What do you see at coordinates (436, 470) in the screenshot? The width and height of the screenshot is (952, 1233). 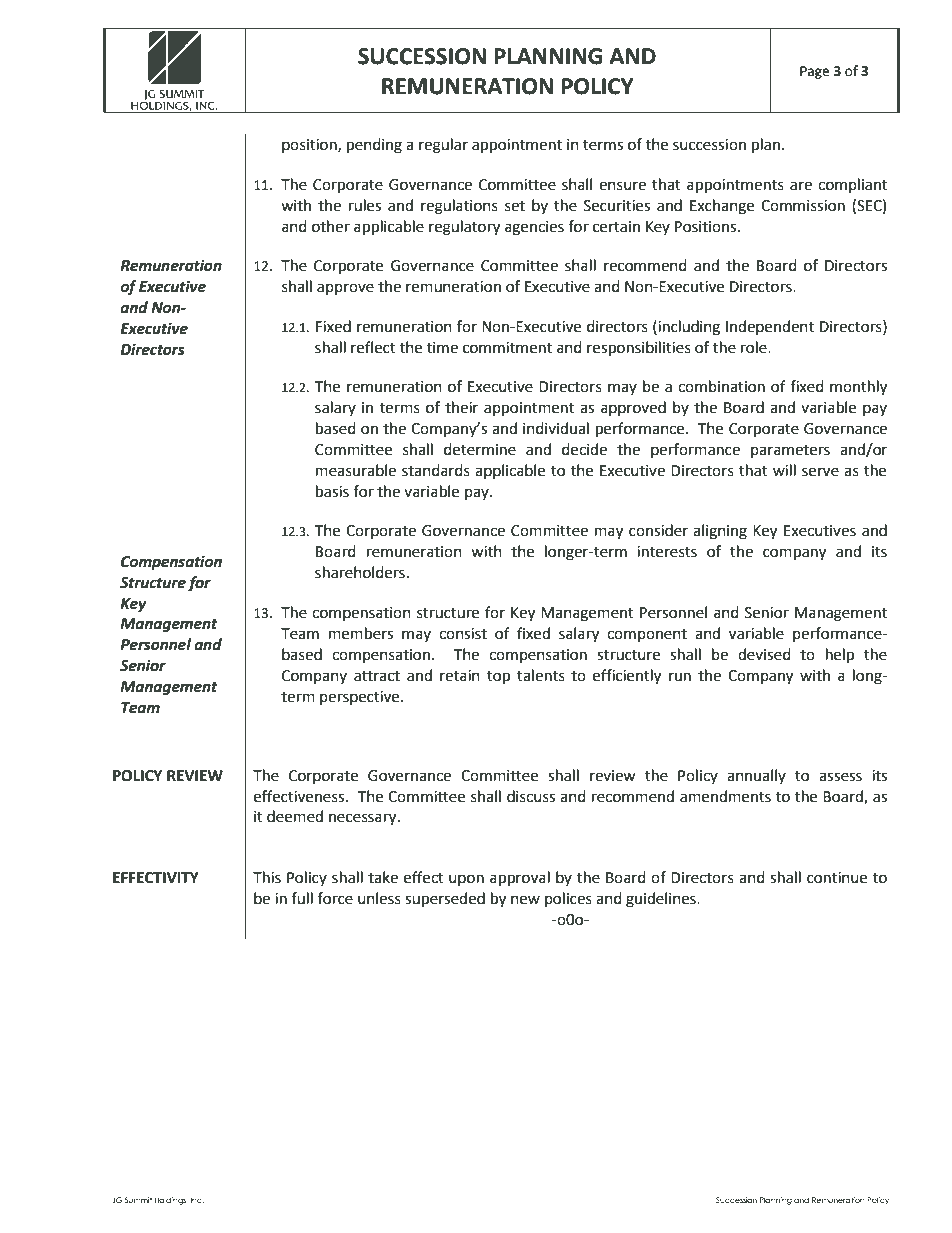 I see `standards` at bounding box center [436, 470].
